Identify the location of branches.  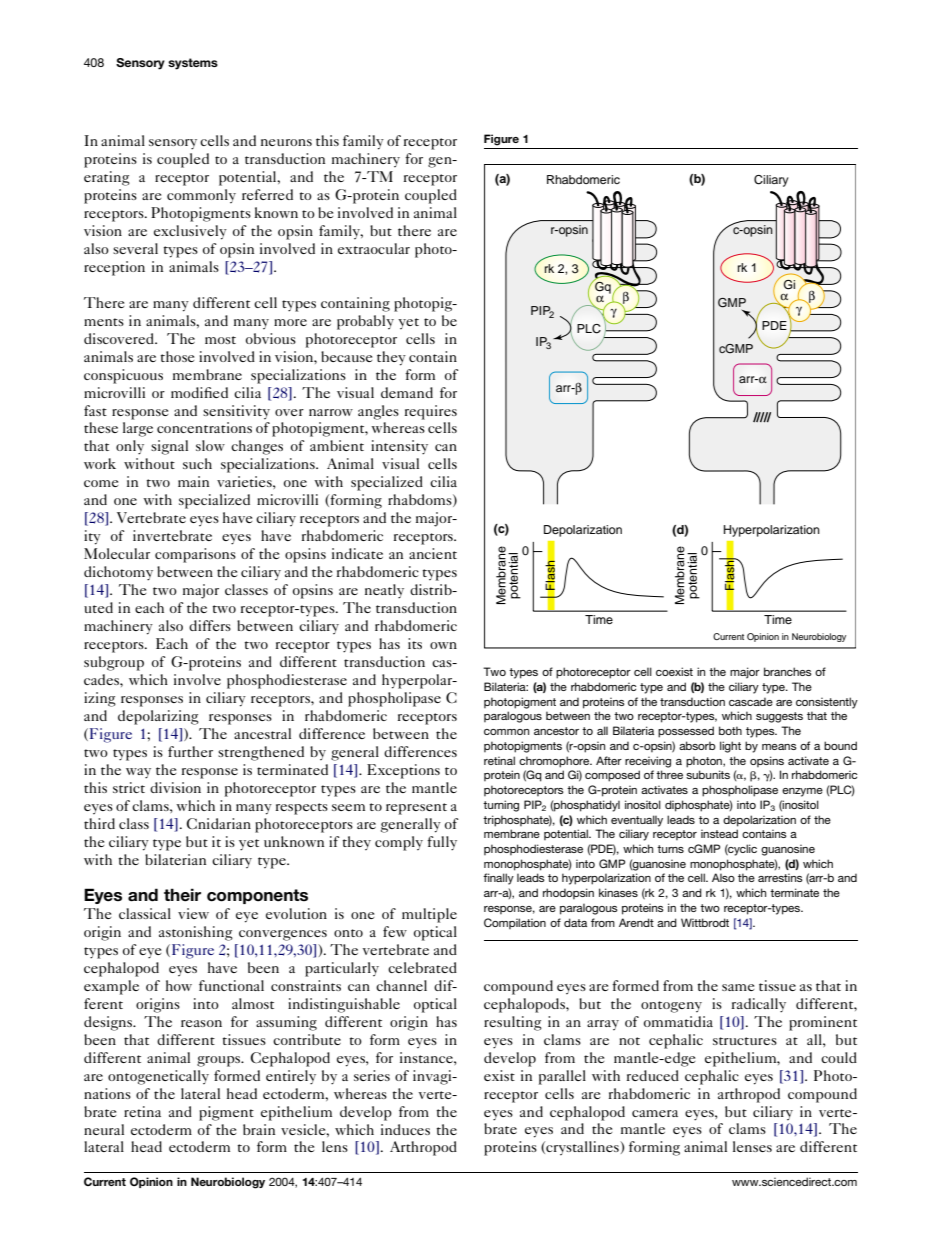
(788, 671).
